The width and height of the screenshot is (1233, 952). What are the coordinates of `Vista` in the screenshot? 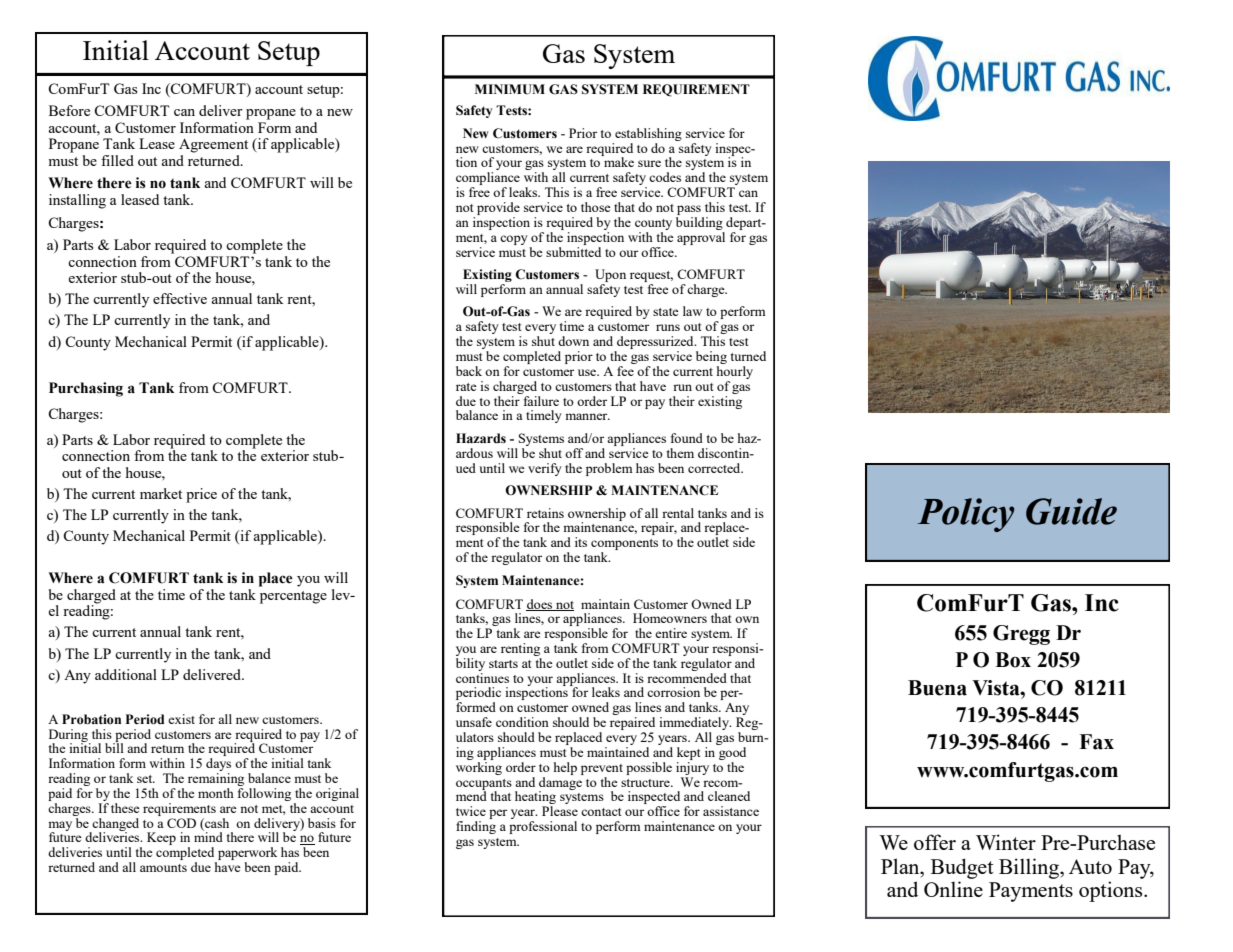 It's located at (997, 688).
